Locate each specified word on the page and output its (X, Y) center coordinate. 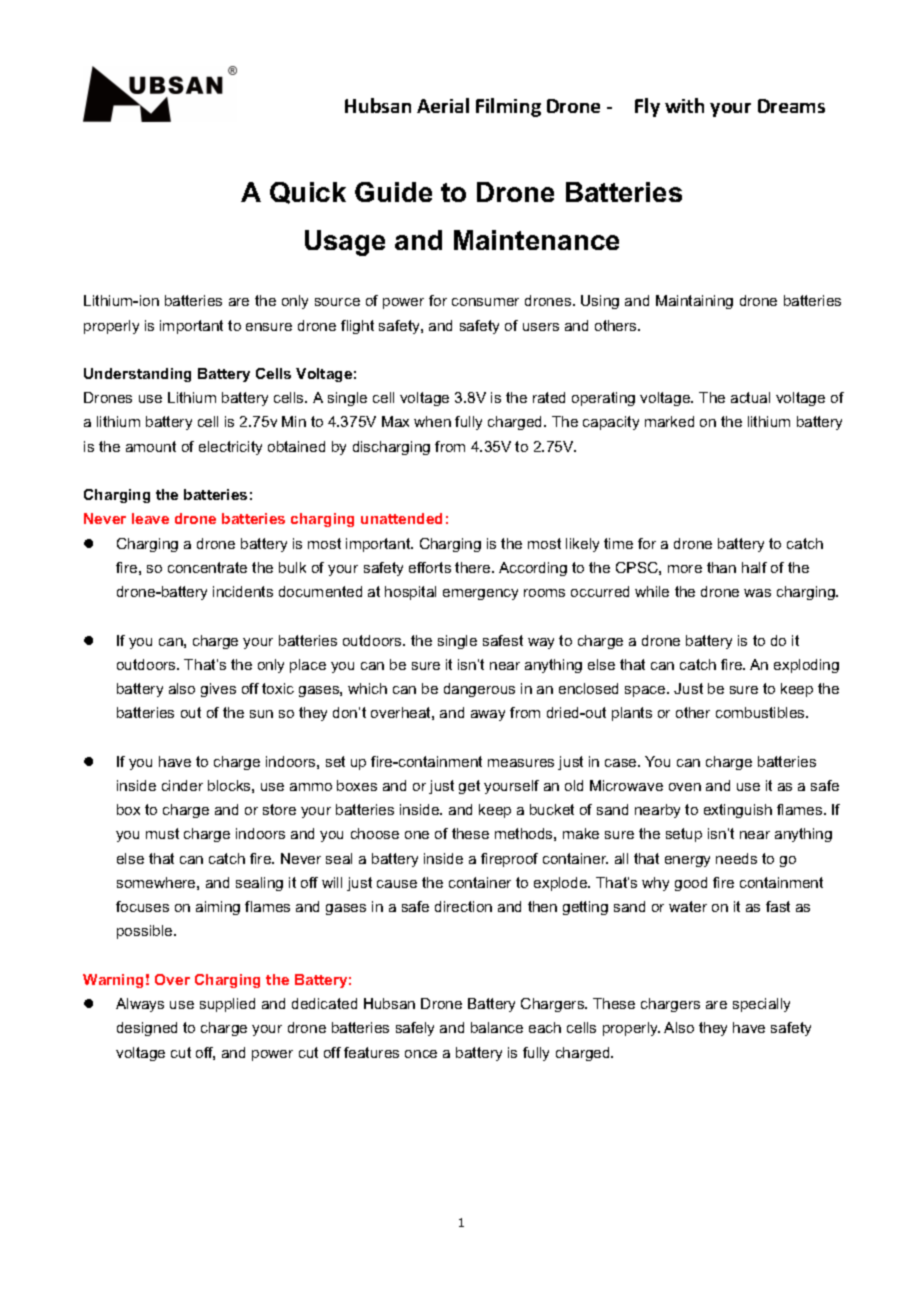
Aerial (443, 105)
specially (761, 1005)
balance (497, 1027)
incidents (243, 591)
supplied (227, 1005)
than (721, 567)
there (474, 567)
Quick (308, 193)
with (684, 105)
